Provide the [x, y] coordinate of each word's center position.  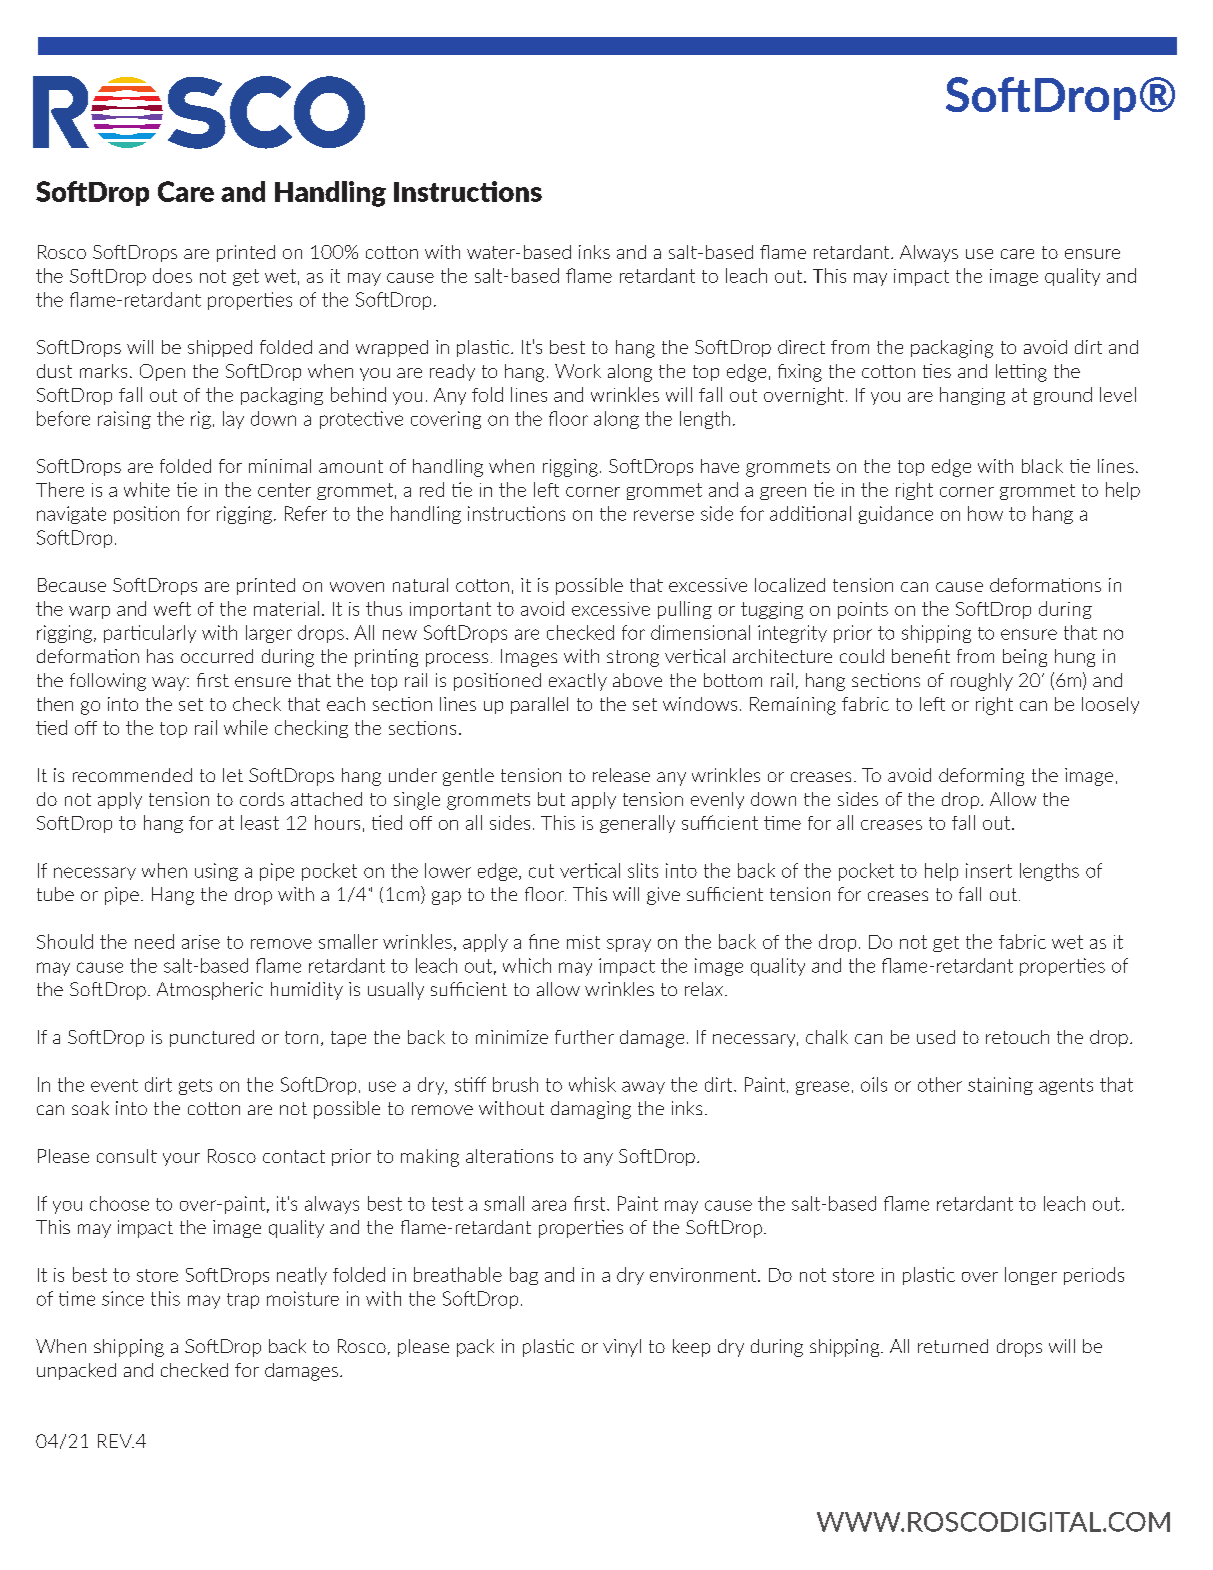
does [172, 275]
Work [578, 371]
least [260, 822]
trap [243, 1301]
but [551, 799]
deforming [981, 777]
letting [1021, 373]
